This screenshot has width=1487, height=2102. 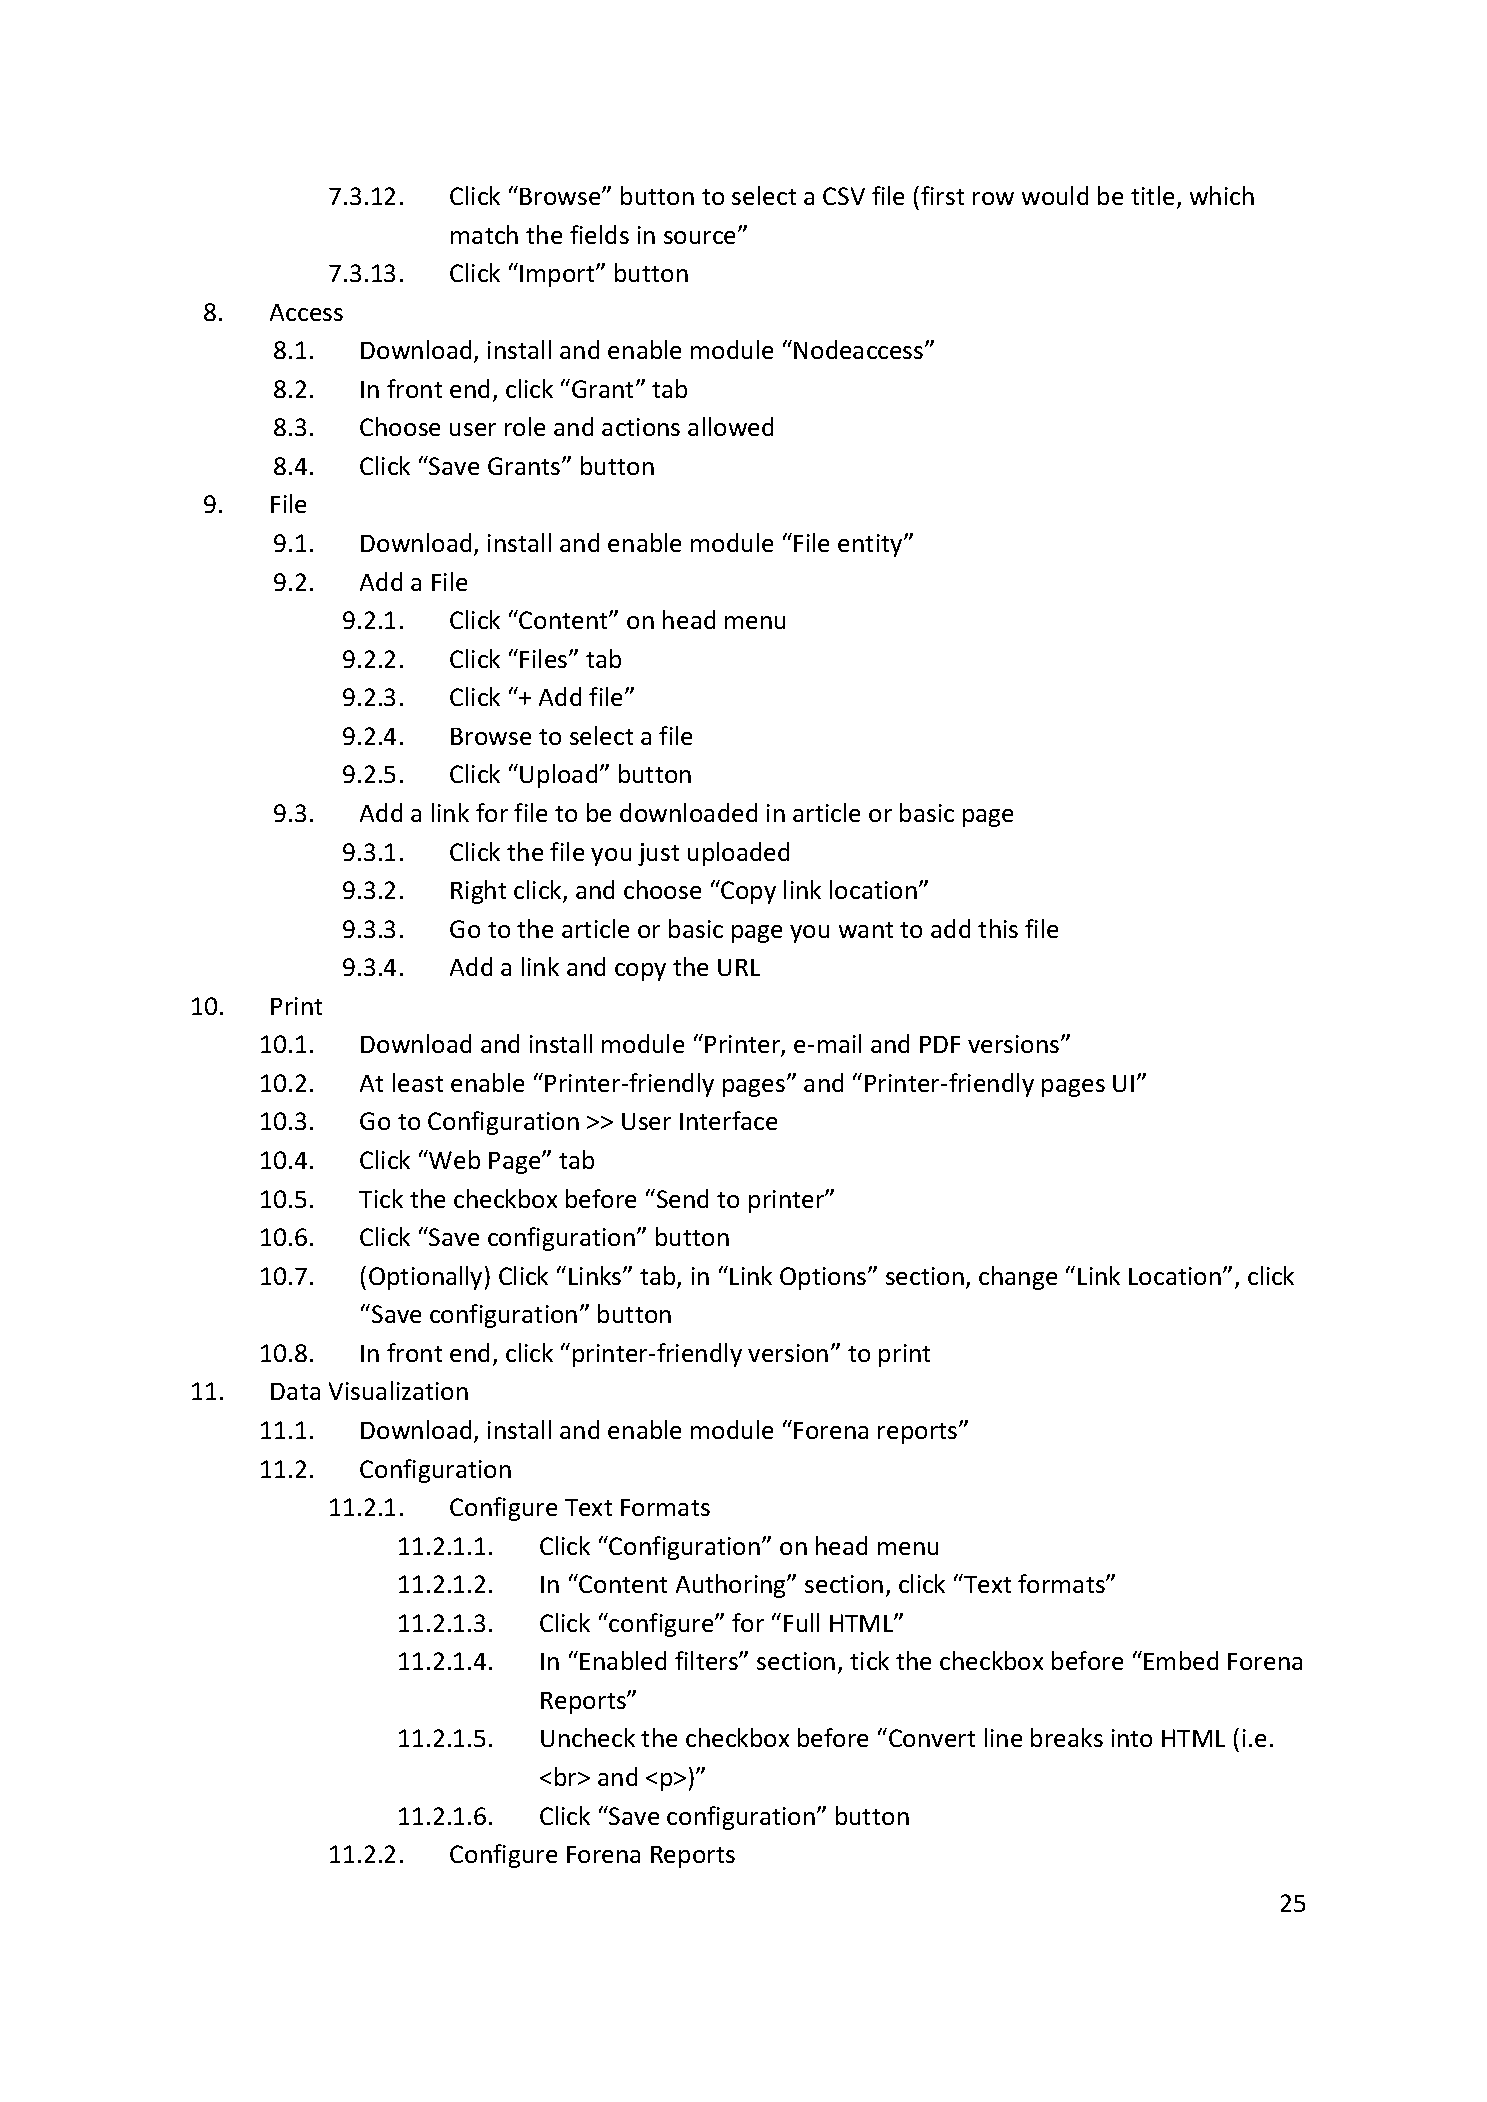 What do you see at coordinates (1152, 195) in the screenshot?
I see `title` at bounding box center [1152, 195].
